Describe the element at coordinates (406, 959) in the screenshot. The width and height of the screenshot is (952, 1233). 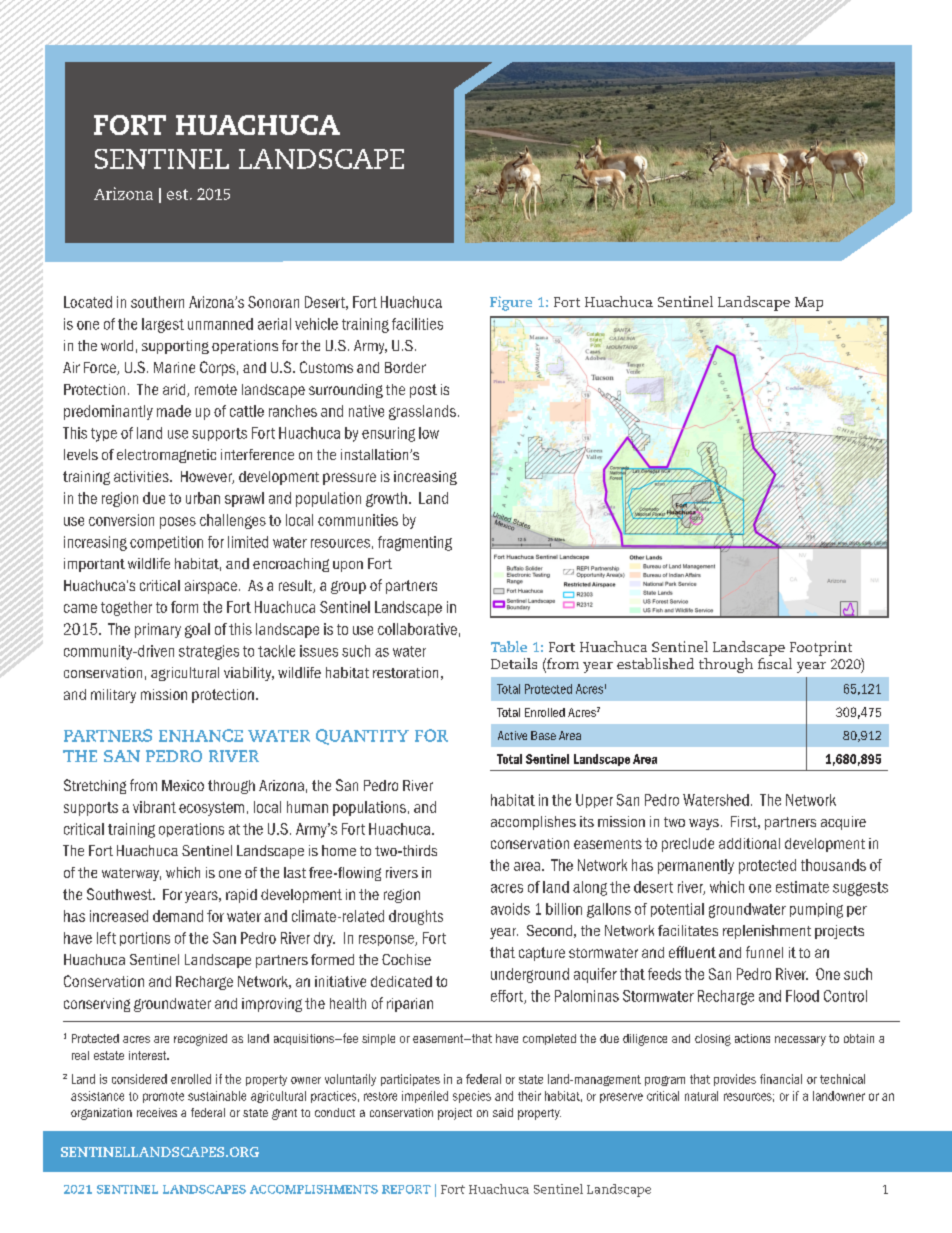
I see `Cochise` at that location.
